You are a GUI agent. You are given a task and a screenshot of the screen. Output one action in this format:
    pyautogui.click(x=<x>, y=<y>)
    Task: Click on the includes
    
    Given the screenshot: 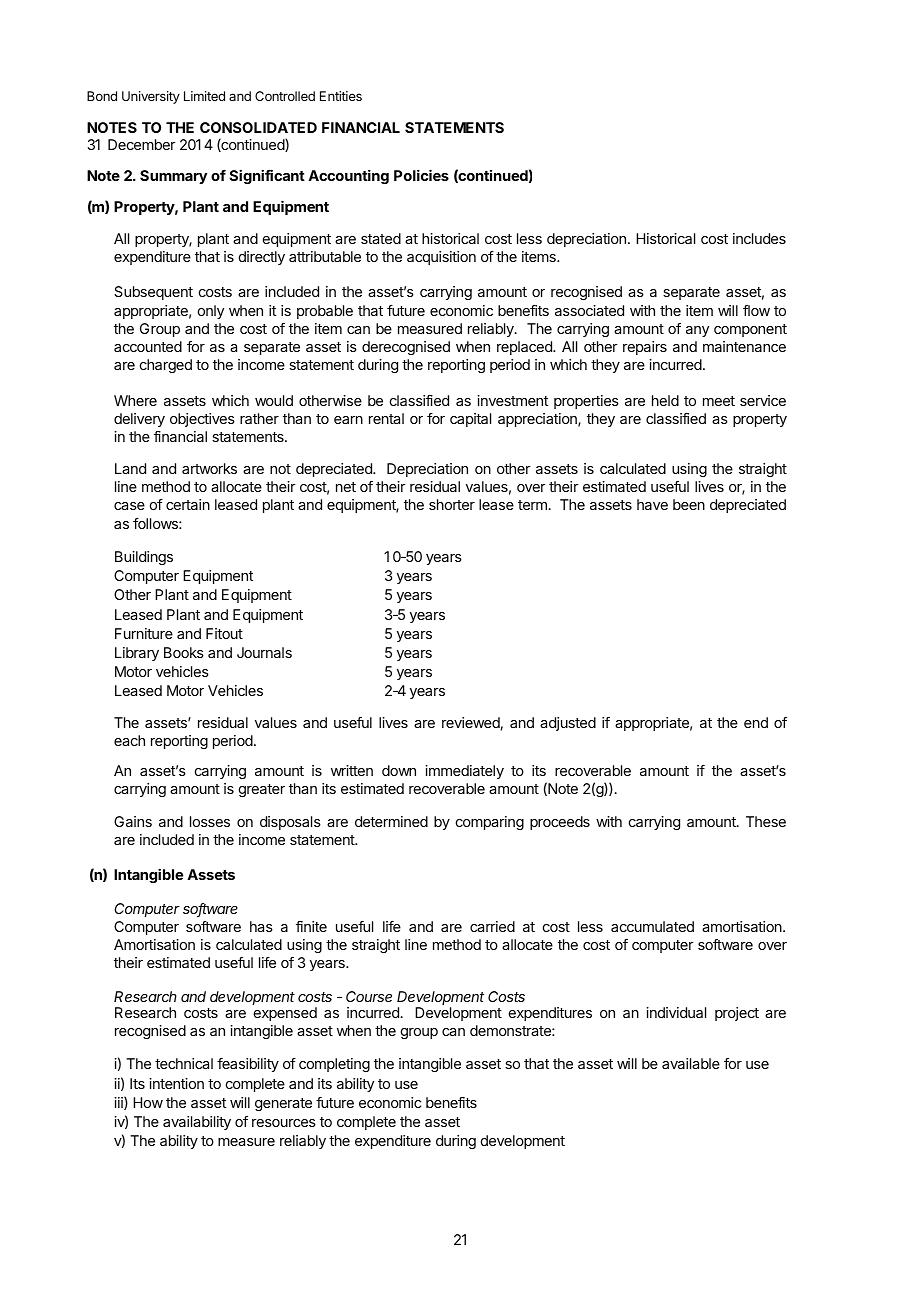 What is the action you would take?
    pyautogui.click(x=759, y=238)
